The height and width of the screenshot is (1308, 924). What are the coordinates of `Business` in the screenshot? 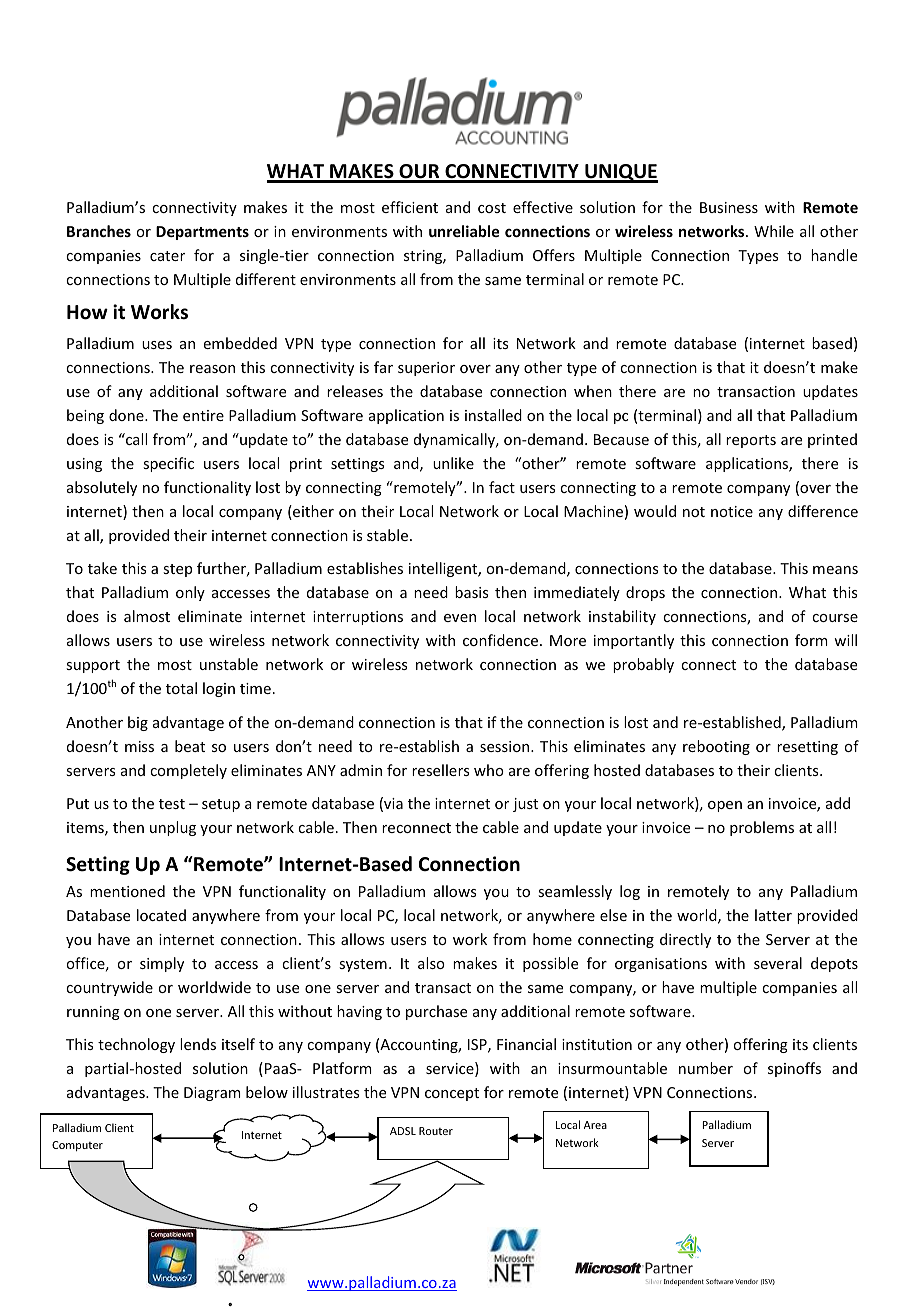 It's located at (729, 207).
